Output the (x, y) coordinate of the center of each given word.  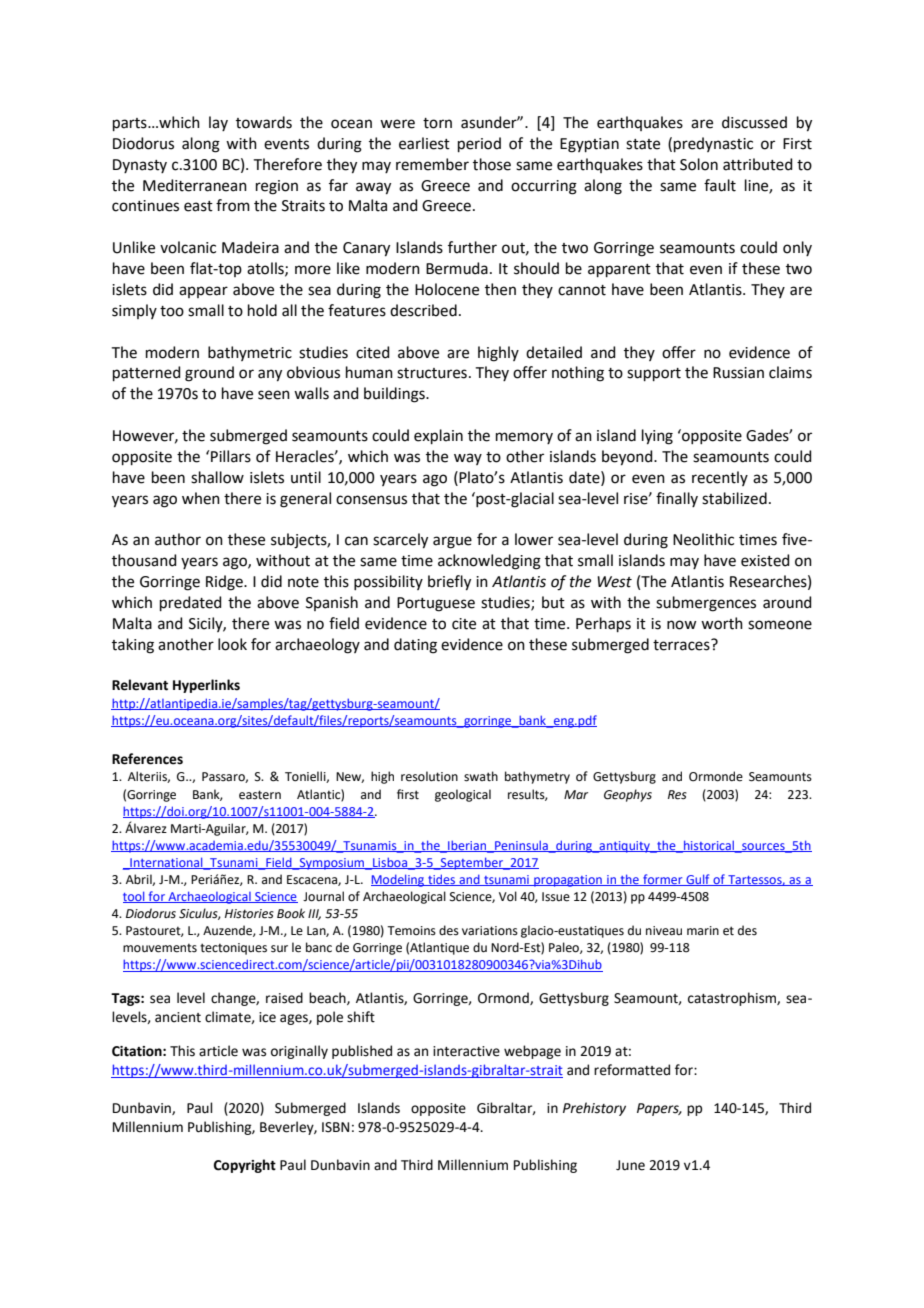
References (147, 759)
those (492, 164)
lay (218, 123)
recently (720, 478)
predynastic (713, 144)
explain (438, 436)
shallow (217, 477)
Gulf (698, 880)
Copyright (245, 1166)
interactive (466, 1051)
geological (463, 795)
